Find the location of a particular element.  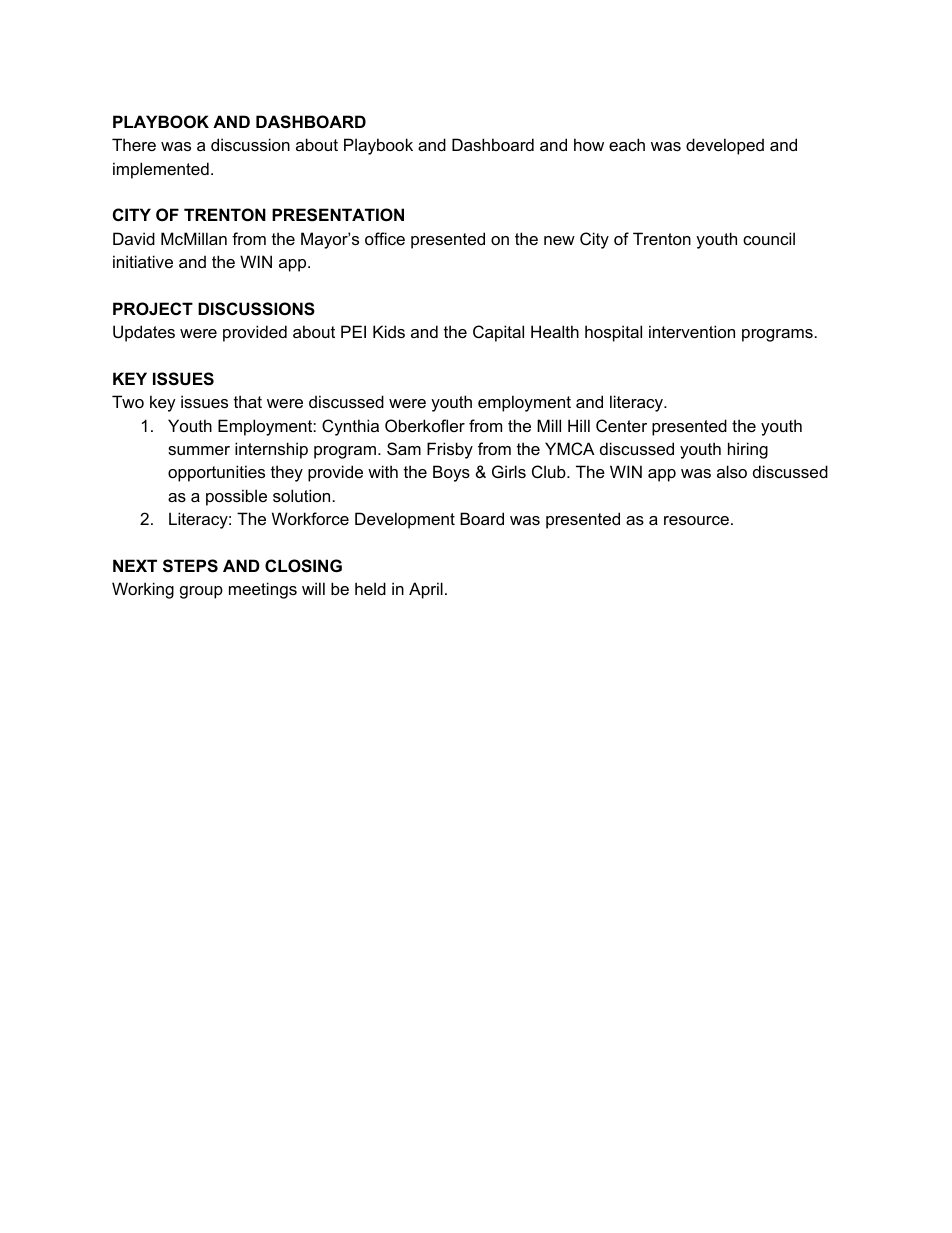

Frisby is located at coordinates (450, 450).
